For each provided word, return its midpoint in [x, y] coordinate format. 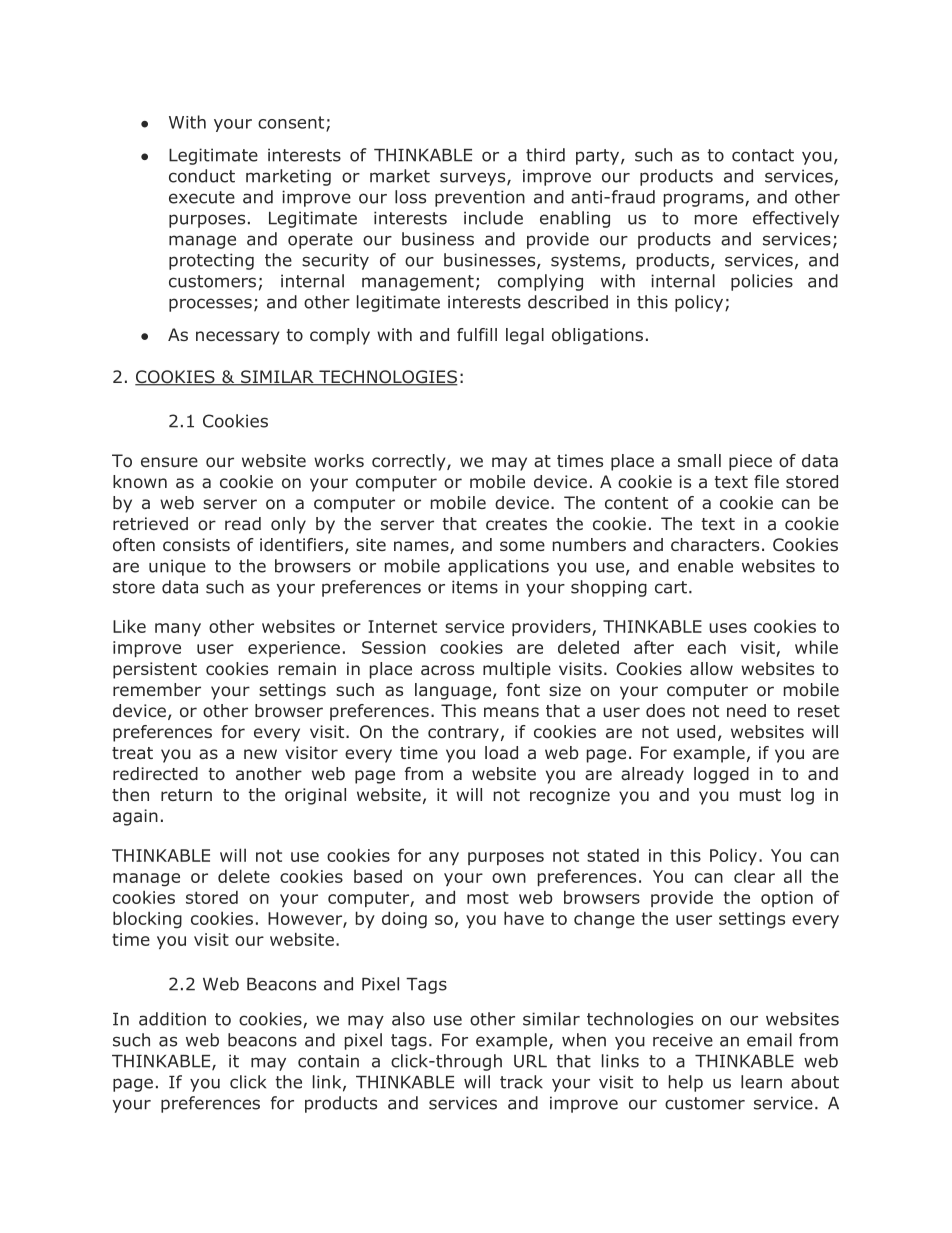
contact [763, 155]
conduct [202, 176]
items [475, 587]
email [769, 1040]
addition [172, 1019]
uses [728, 628]
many [178, 629]
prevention [480, 198]
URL [530, 1061]
